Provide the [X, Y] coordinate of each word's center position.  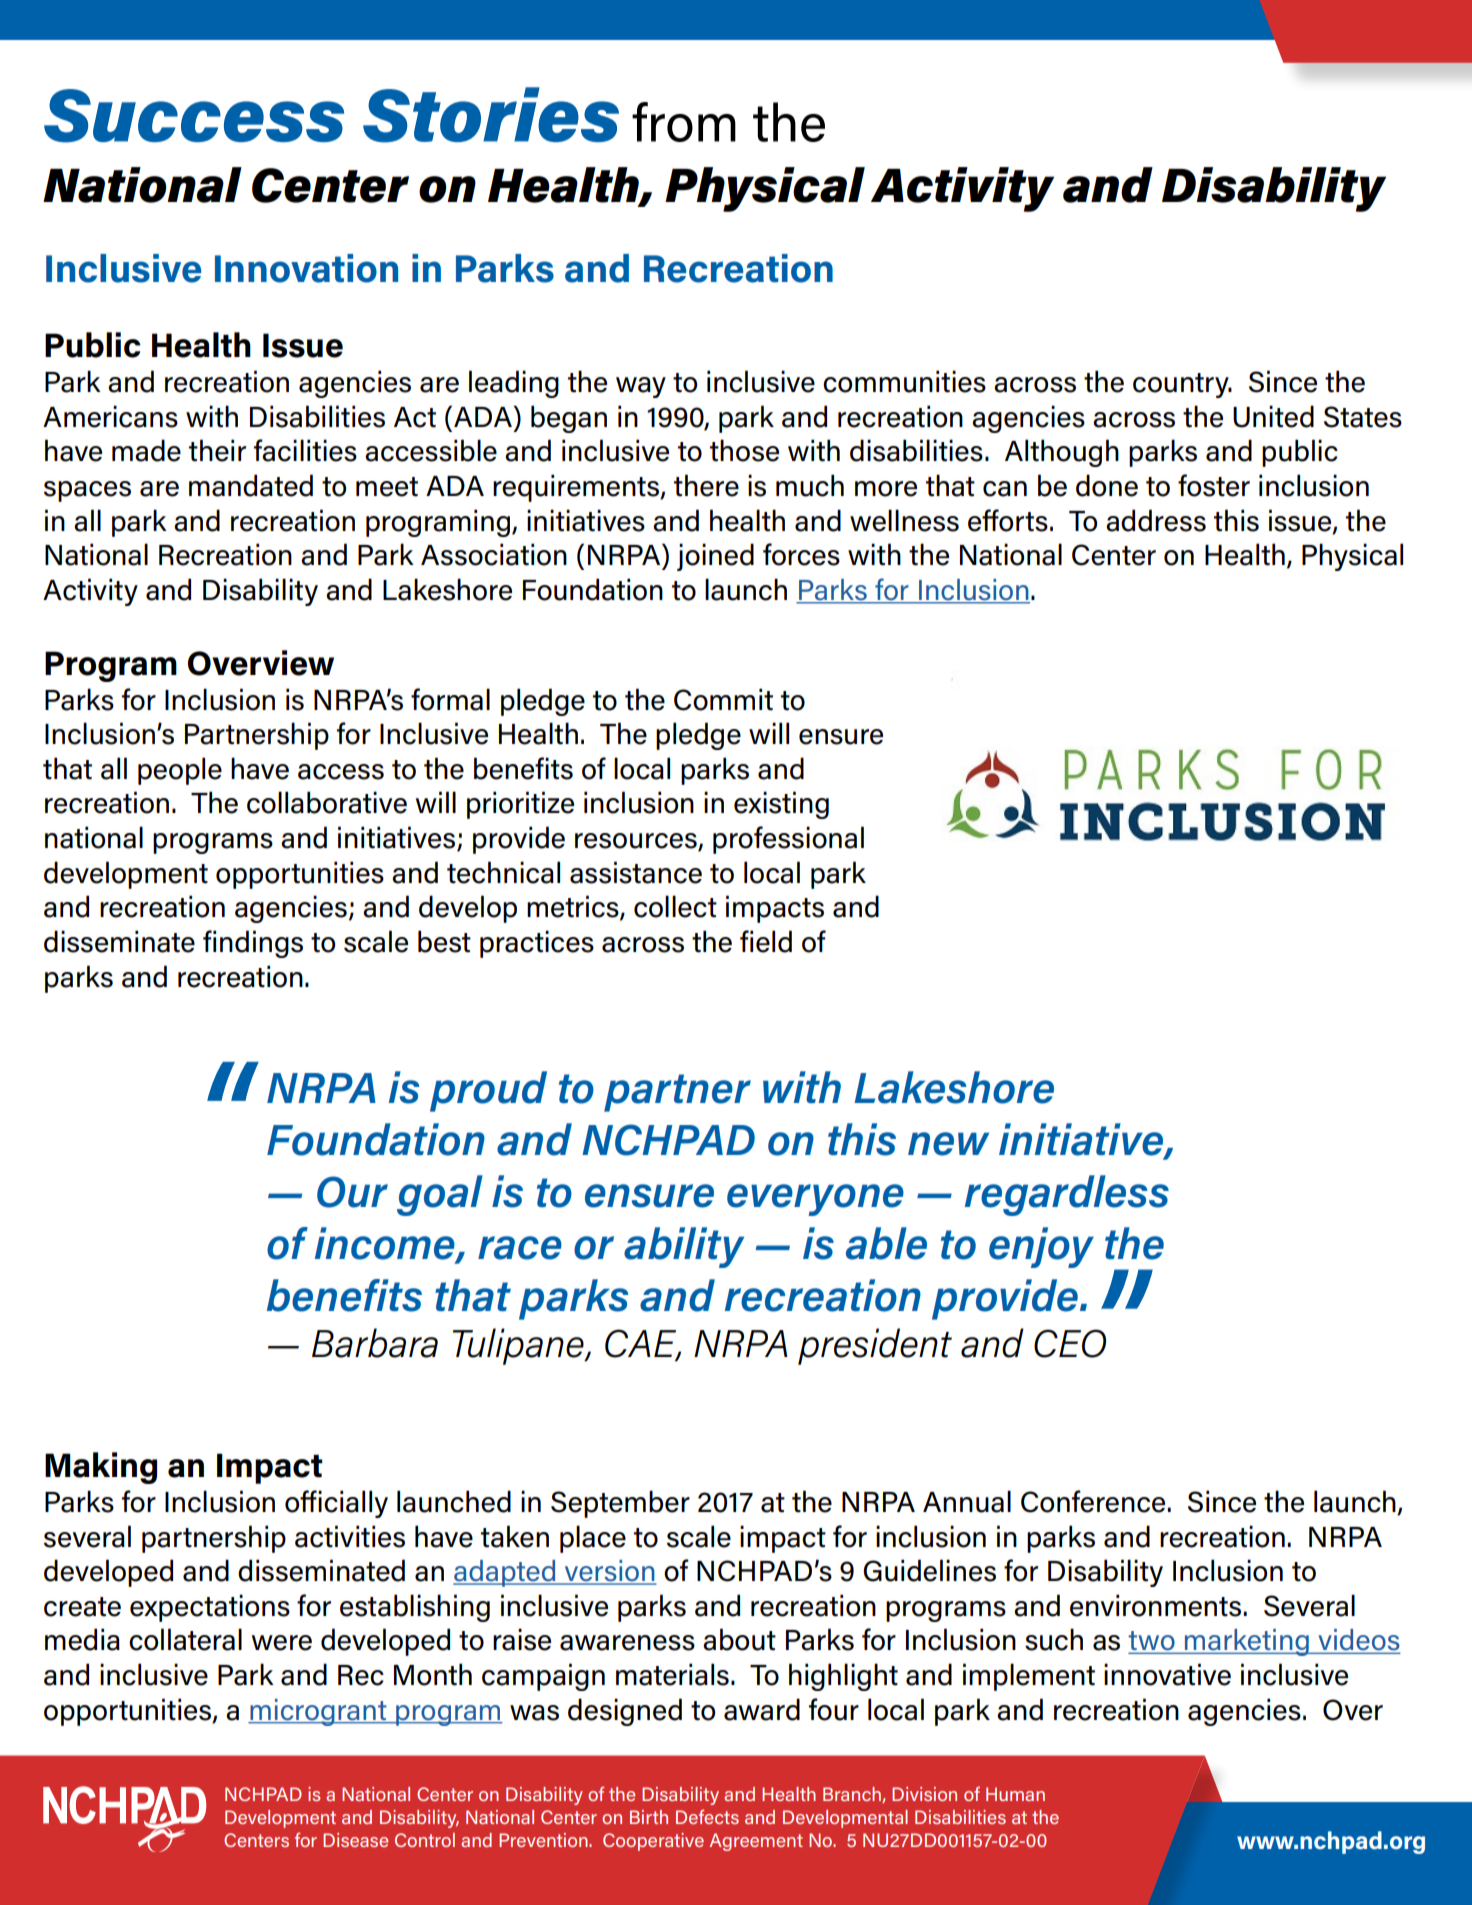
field [766, 941]
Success [194, 116]
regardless [1067, 1195]
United [1273, 416]
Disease [355, 1840]
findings [253, 944]
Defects [707, 1817]
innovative [1167, 1674]
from [684, 122]
